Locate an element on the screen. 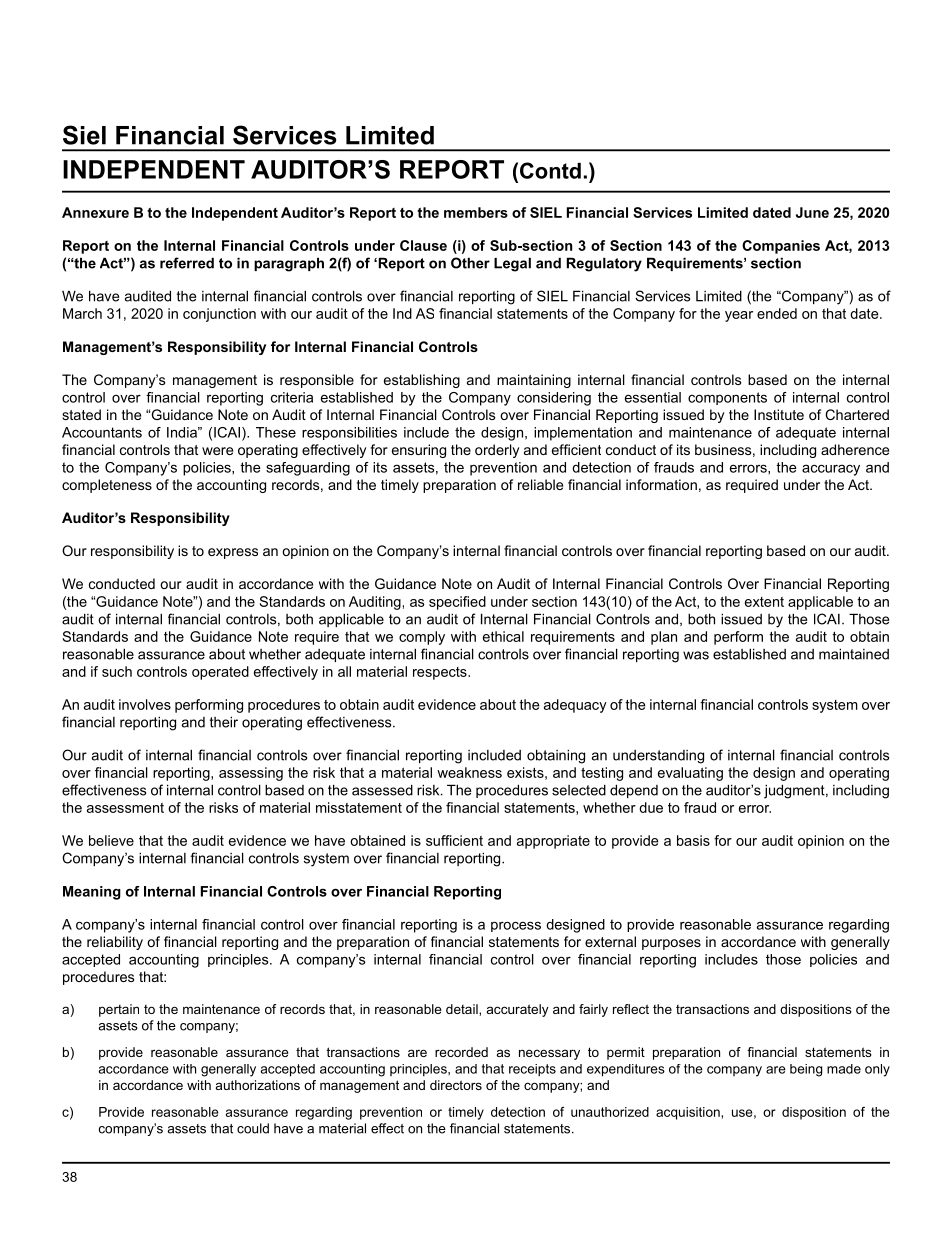  June is located at coordinates (812, 212).
